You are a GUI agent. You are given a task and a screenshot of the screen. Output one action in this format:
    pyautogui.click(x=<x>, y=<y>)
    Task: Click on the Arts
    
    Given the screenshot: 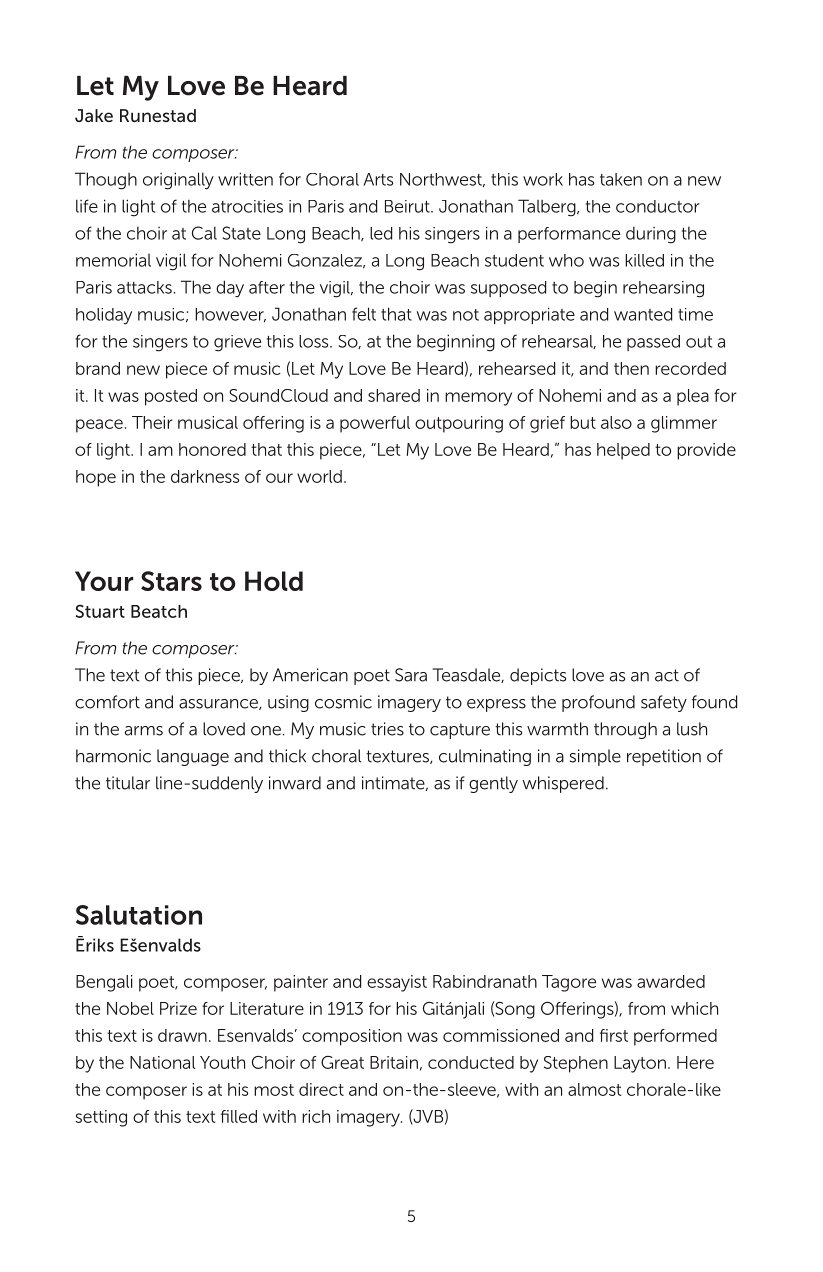 What is the action you would take?
    pyautogui.click(x=378, y=179)
